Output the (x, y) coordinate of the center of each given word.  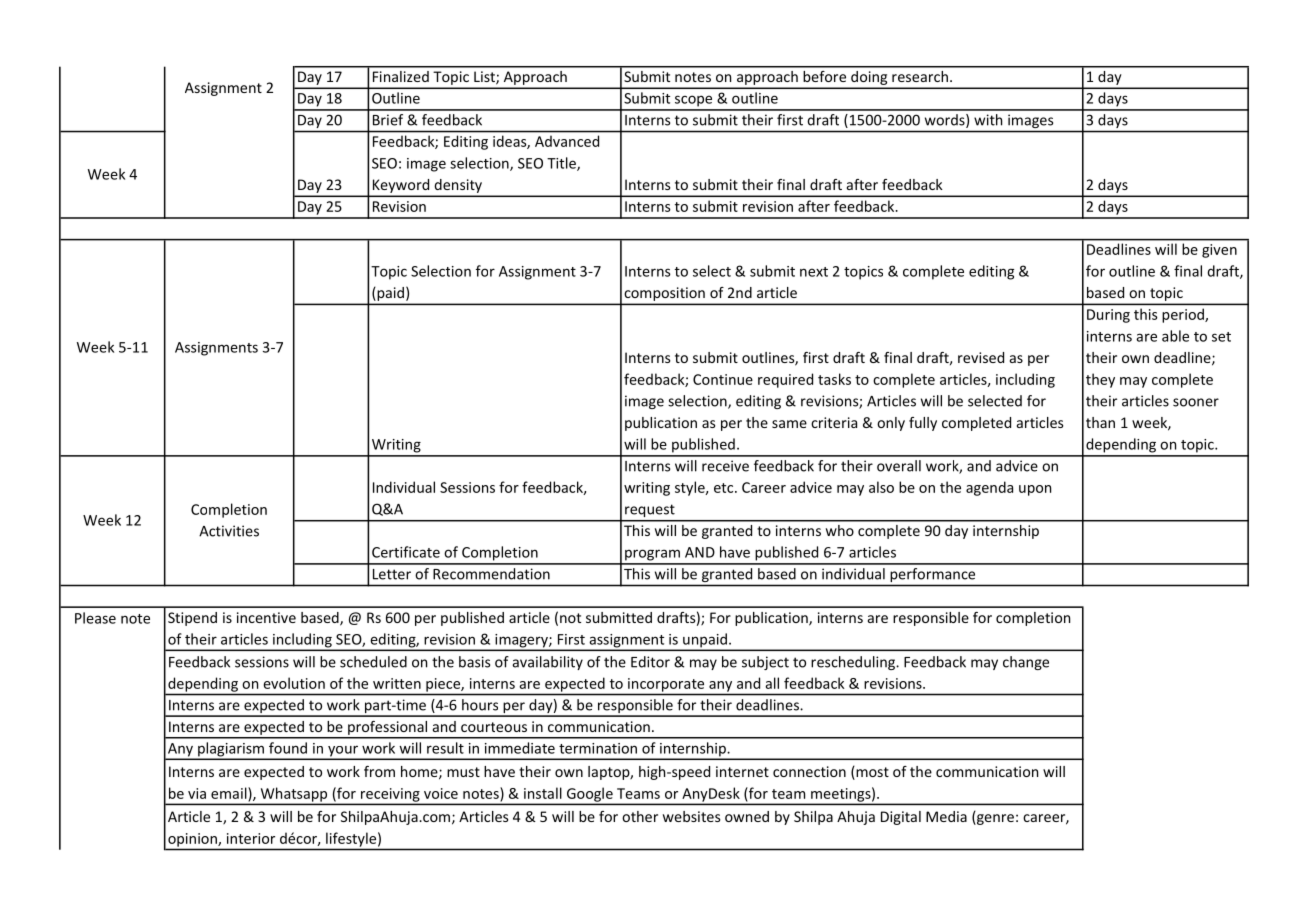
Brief (388, 120)
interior (251, 838)
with (988, 120)
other (640, 816)
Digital (901, 818)
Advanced (567, 141)
